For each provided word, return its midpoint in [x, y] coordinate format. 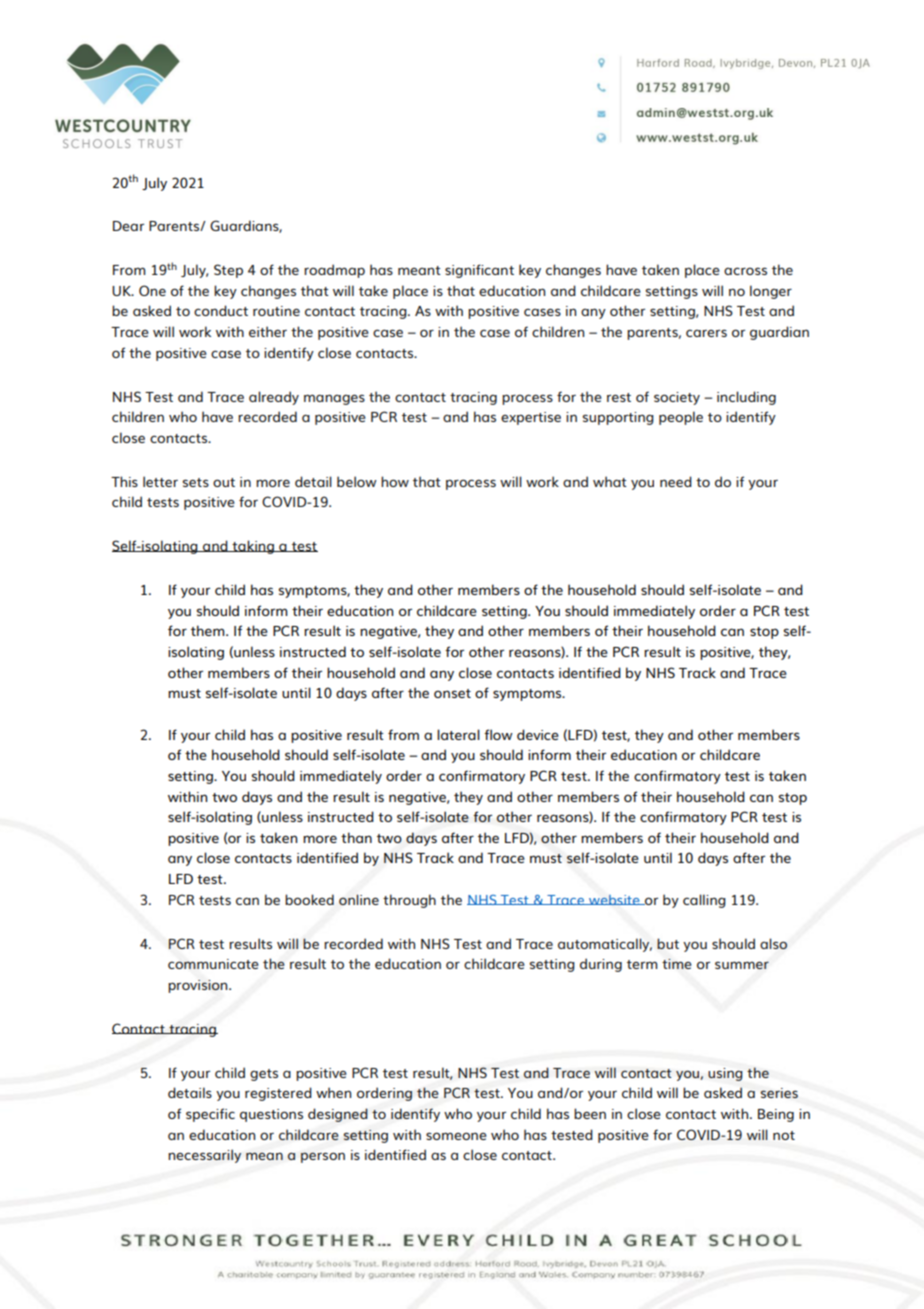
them [209, 630]
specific [210, 1115]
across [745, 271]
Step [228, 271]
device [538, 734]
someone [456, 1136]
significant [479, 271]
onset [452, 693]
